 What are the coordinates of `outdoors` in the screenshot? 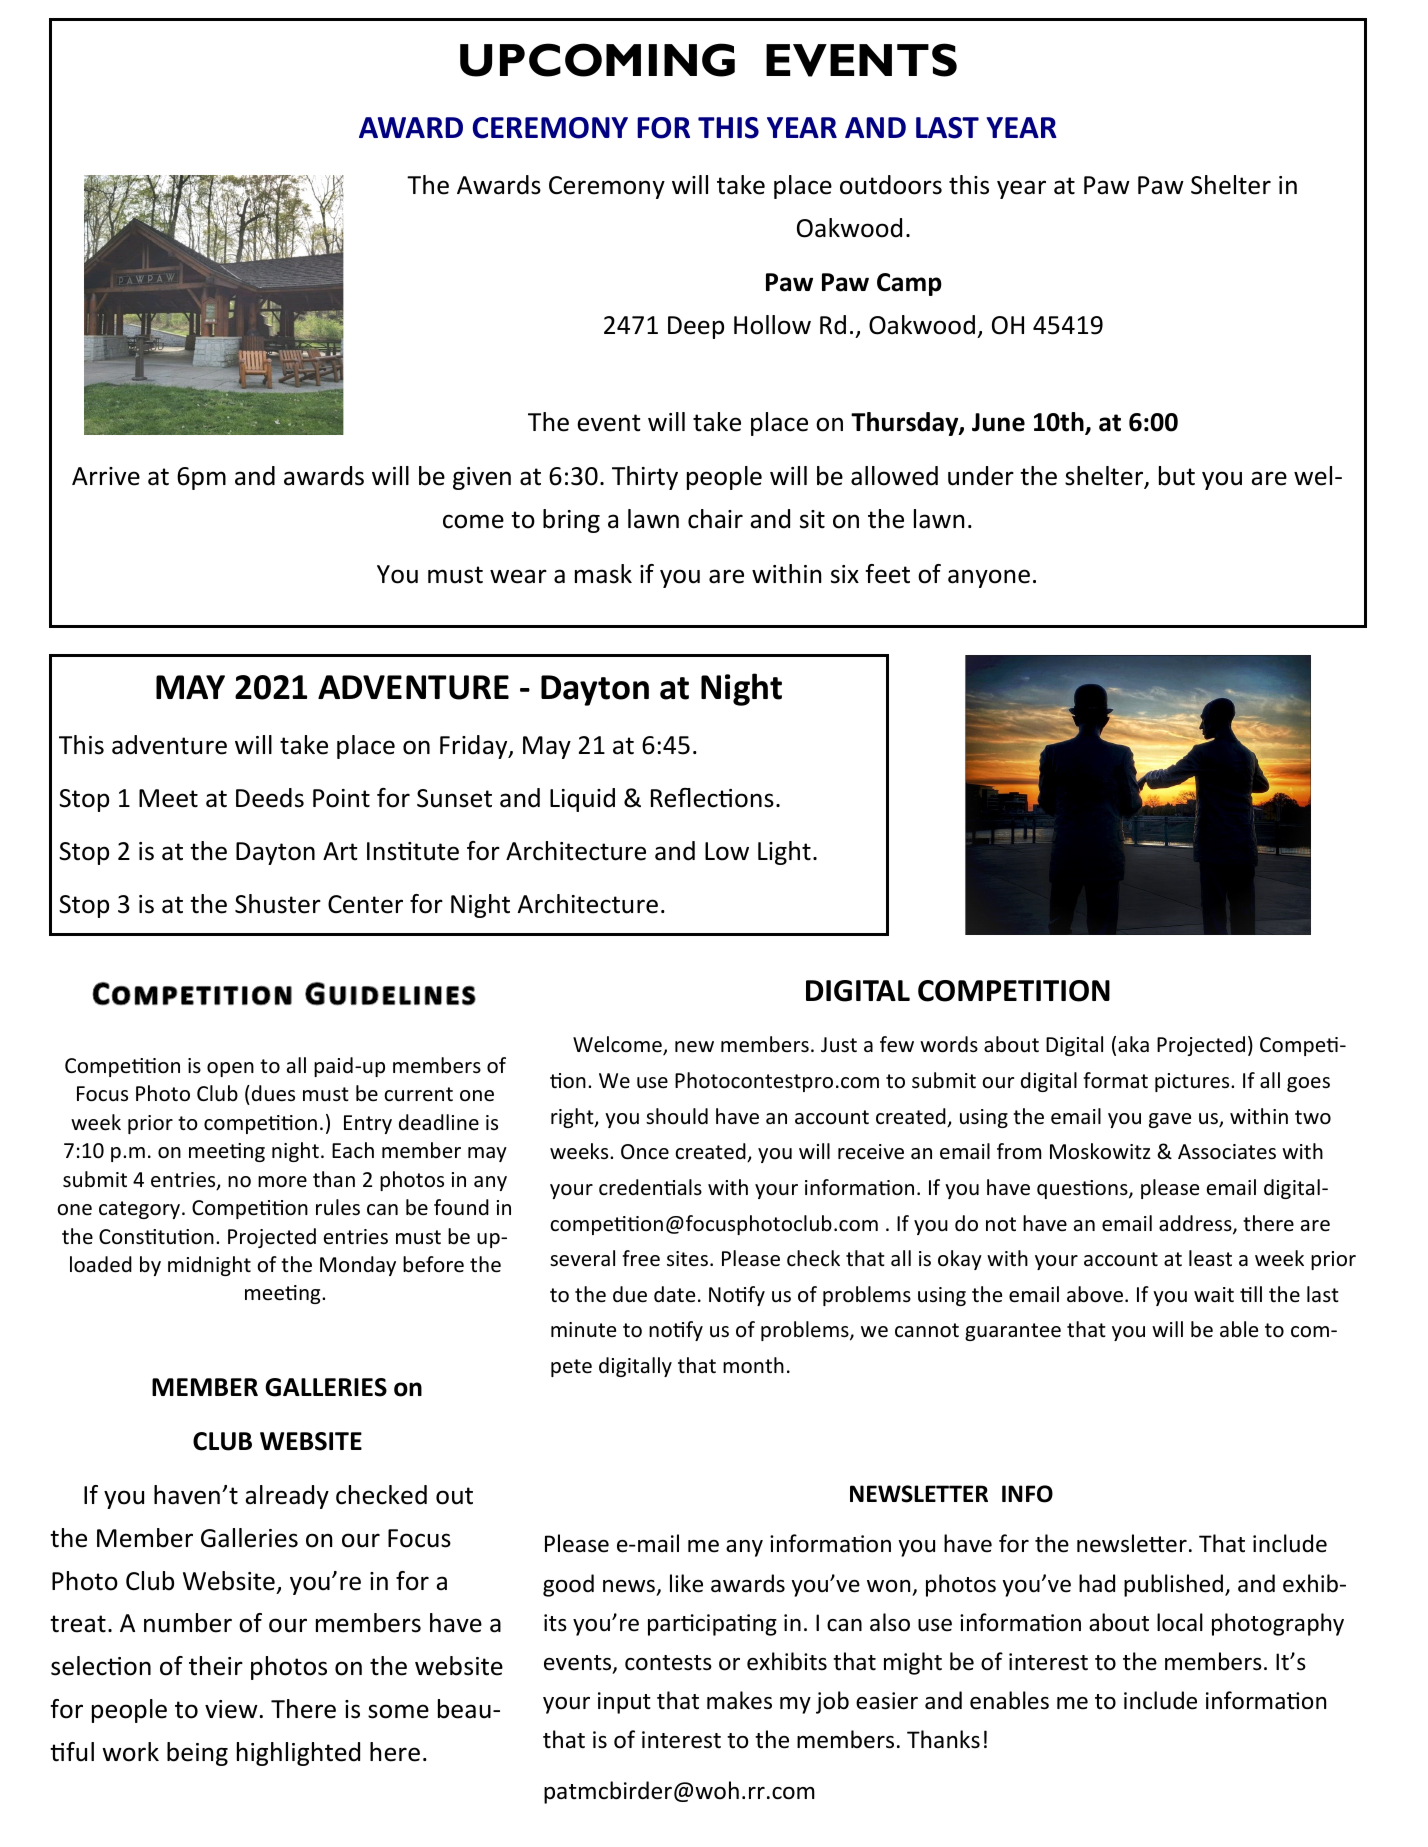 It's located at (891, 185).
